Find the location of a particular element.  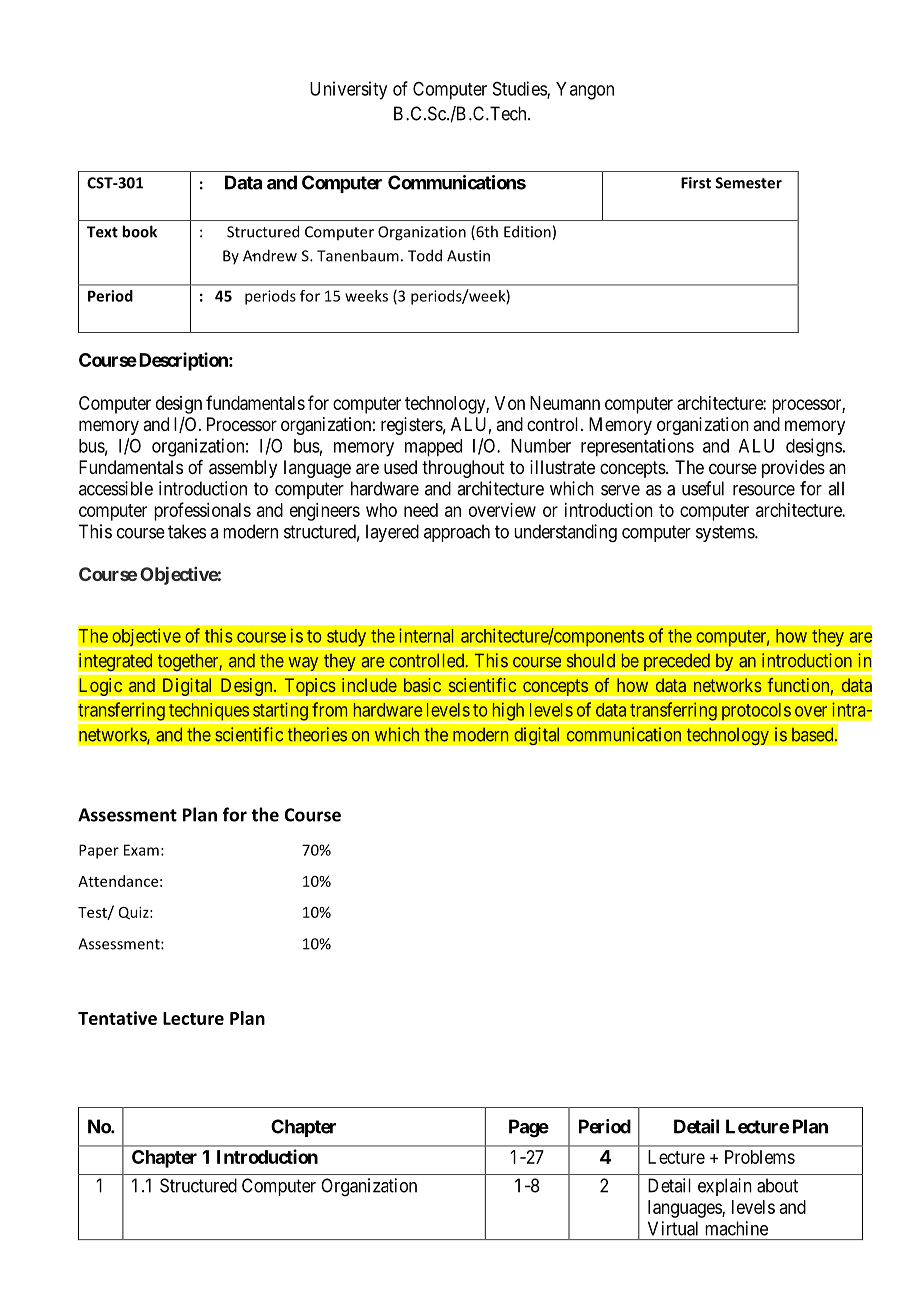

high is located at coordinates (508, 712).
